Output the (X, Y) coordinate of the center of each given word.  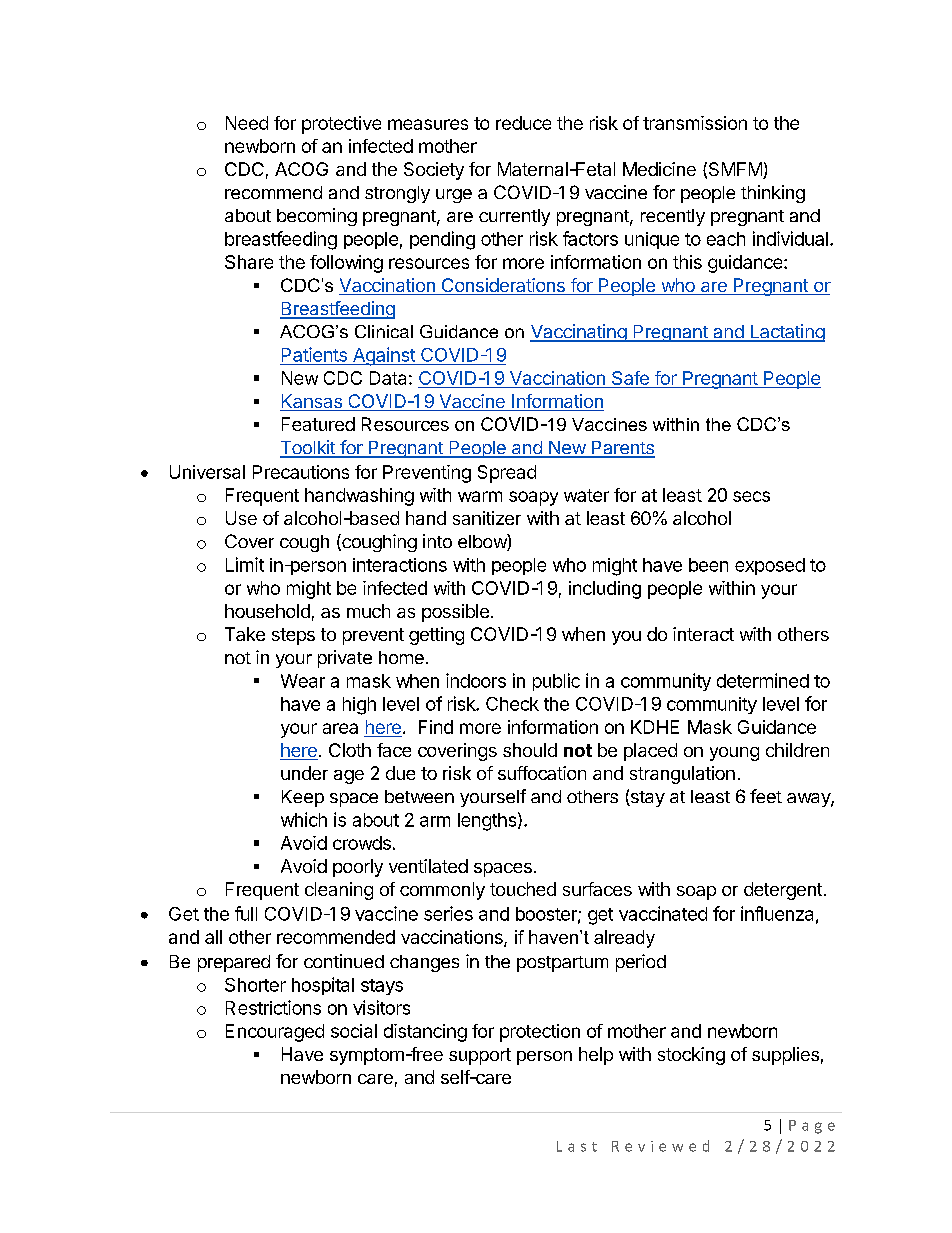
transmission (695, 123)
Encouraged (275, 1033)
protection (540, 1033)
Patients (314, 354)
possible (455, 613)
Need (247, 123)
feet (766, 796)
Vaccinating (579, 333)
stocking (691, 1056)
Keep (303, 798)
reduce (523, 123)
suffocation (542, 773)
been (708, 565)
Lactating (786, 333)
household (267, 611)
